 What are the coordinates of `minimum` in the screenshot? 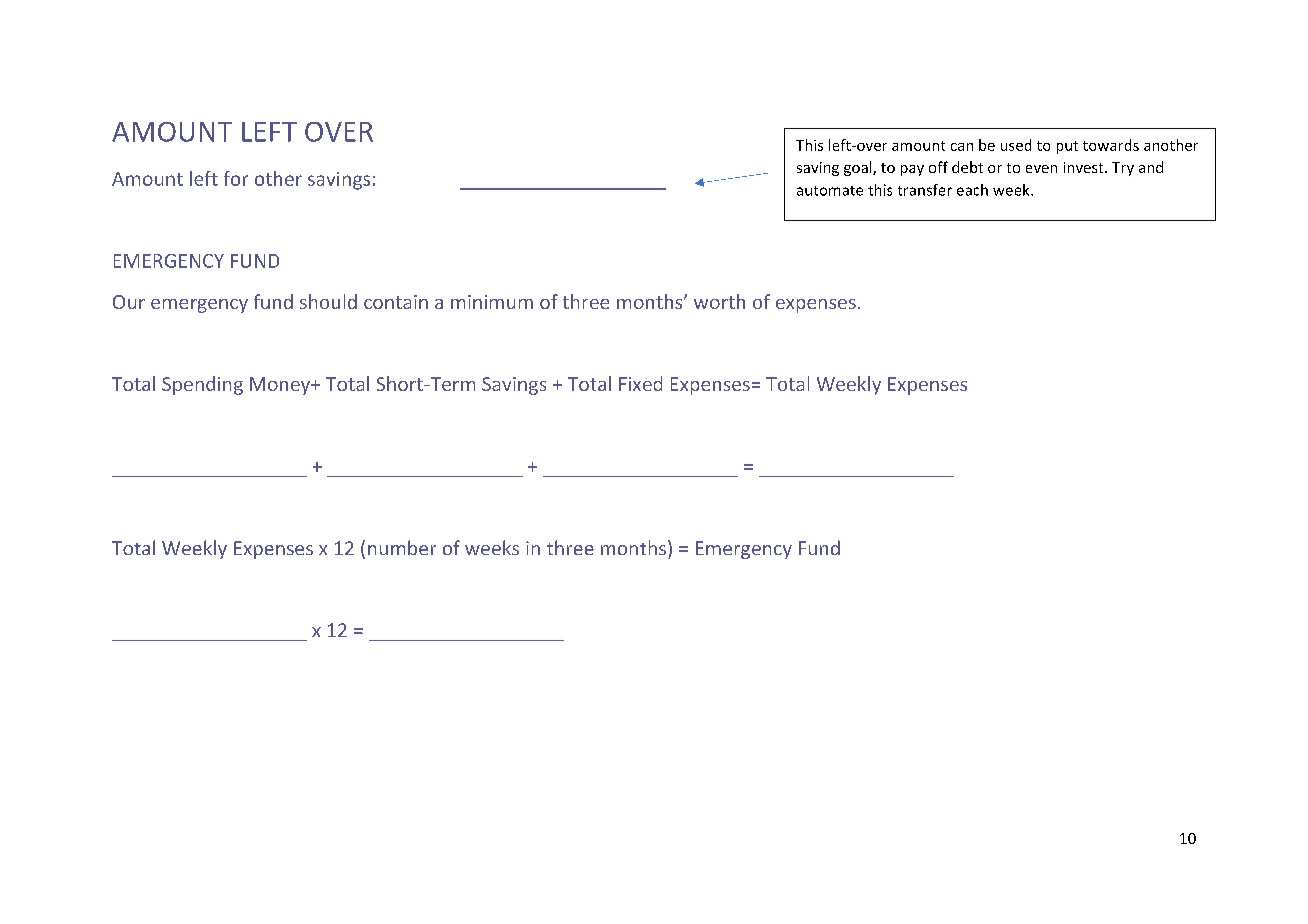 It's located at (492, 302).
